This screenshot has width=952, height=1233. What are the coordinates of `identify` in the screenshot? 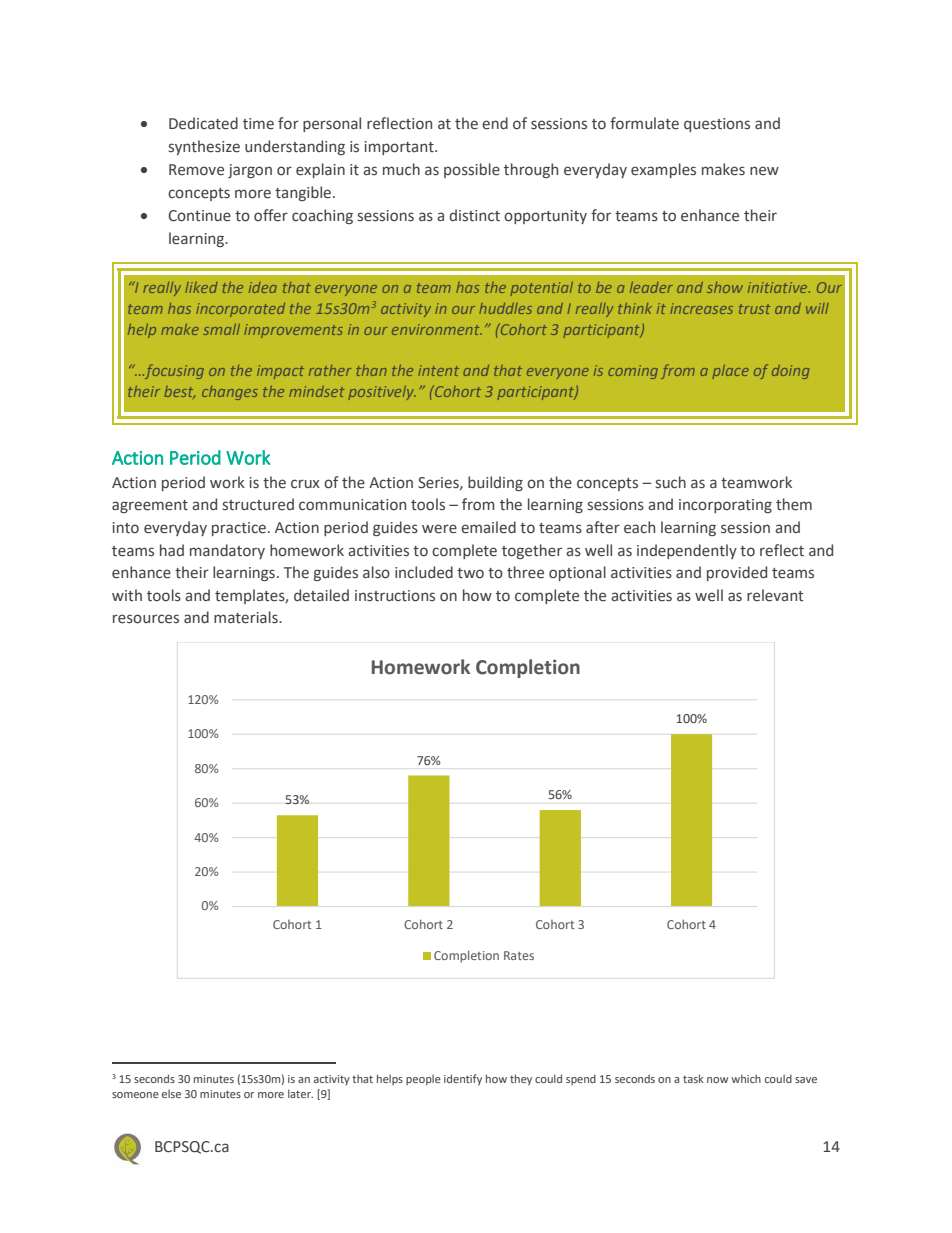 It's located at (463, 1079).
